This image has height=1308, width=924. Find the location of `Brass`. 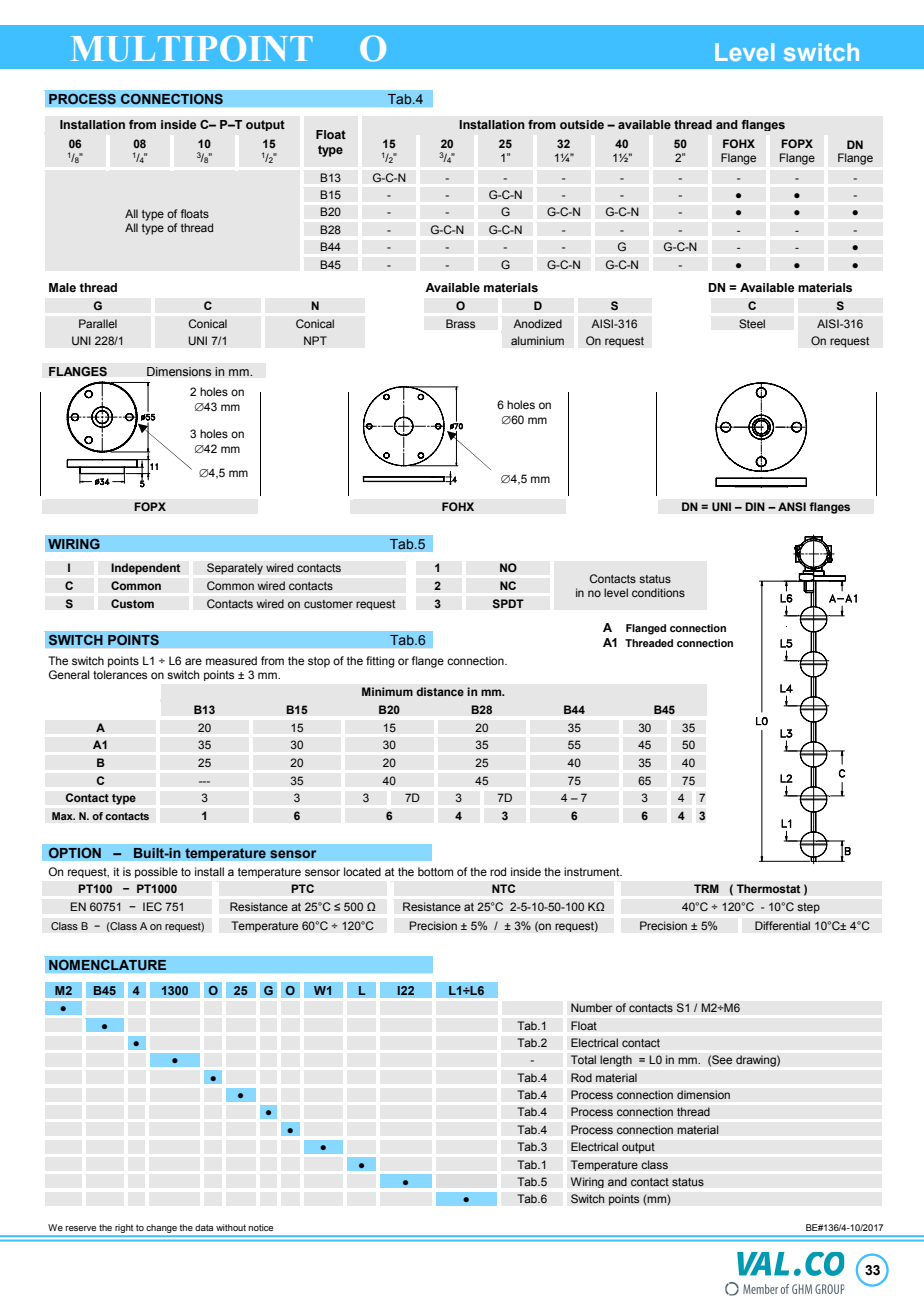

Brass is located at coordinates (461, 324).
